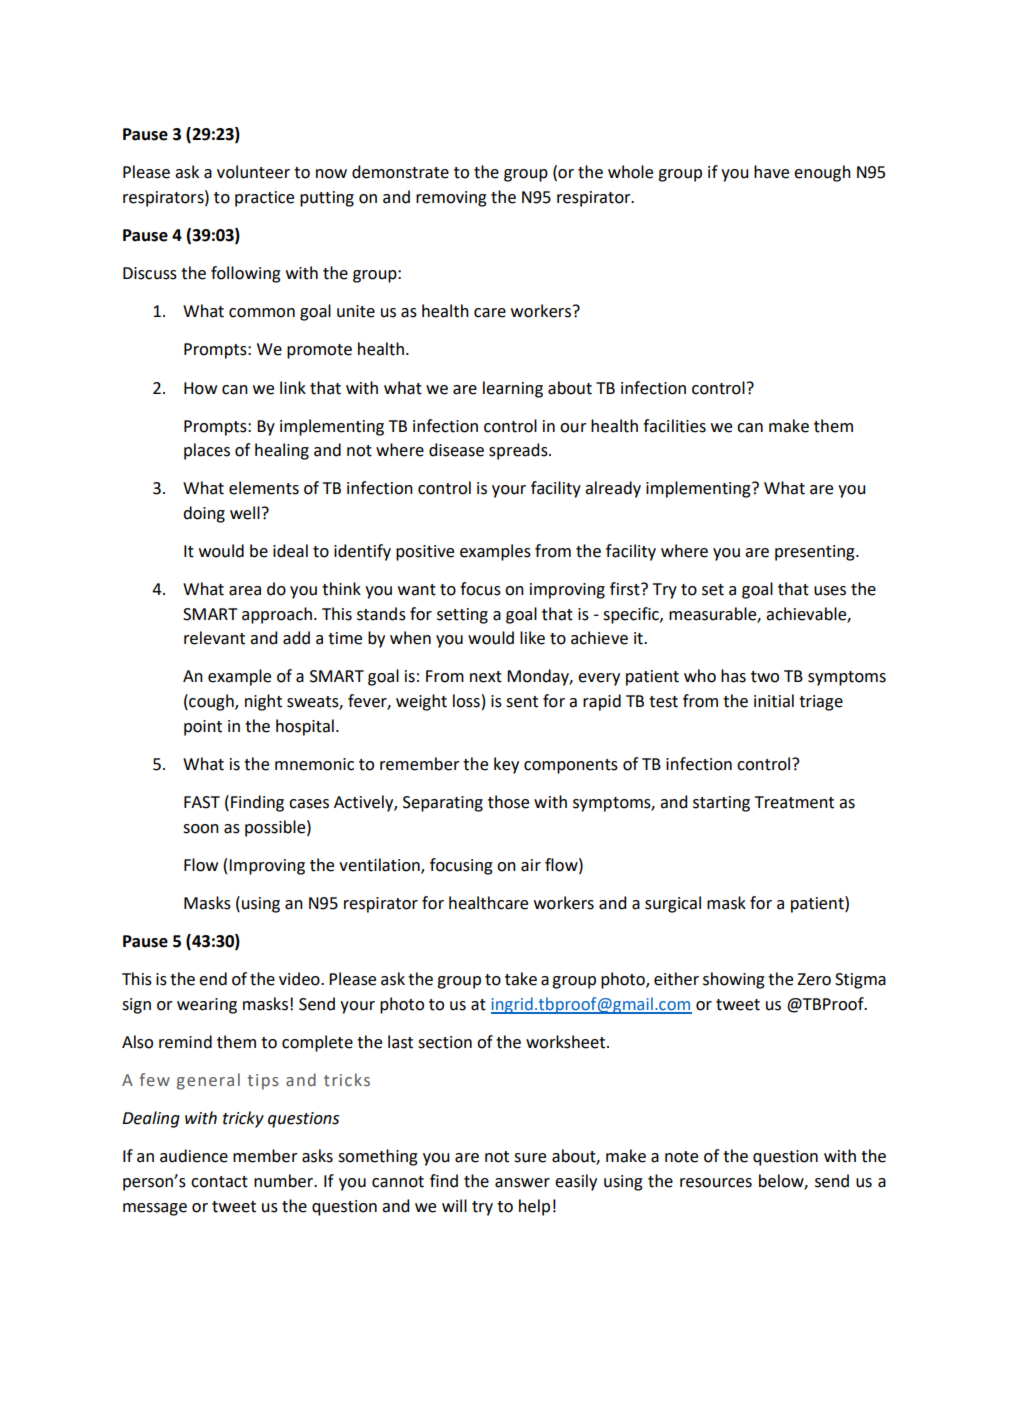 The image size is (1009, 1428). I want to click on answer, so click(522, 1183).
